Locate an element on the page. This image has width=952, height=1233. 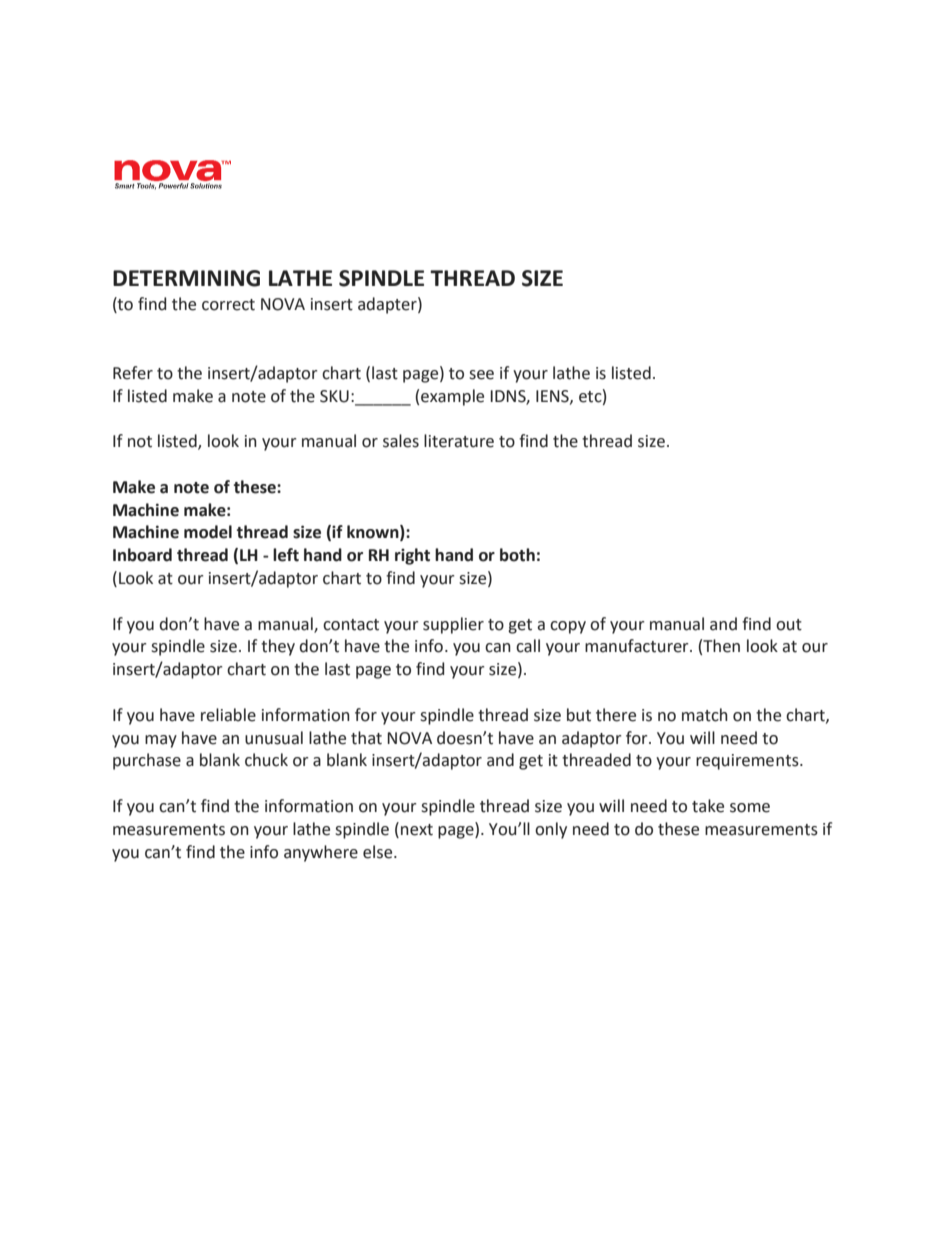
IENS is located at coordinates (553, 397).
